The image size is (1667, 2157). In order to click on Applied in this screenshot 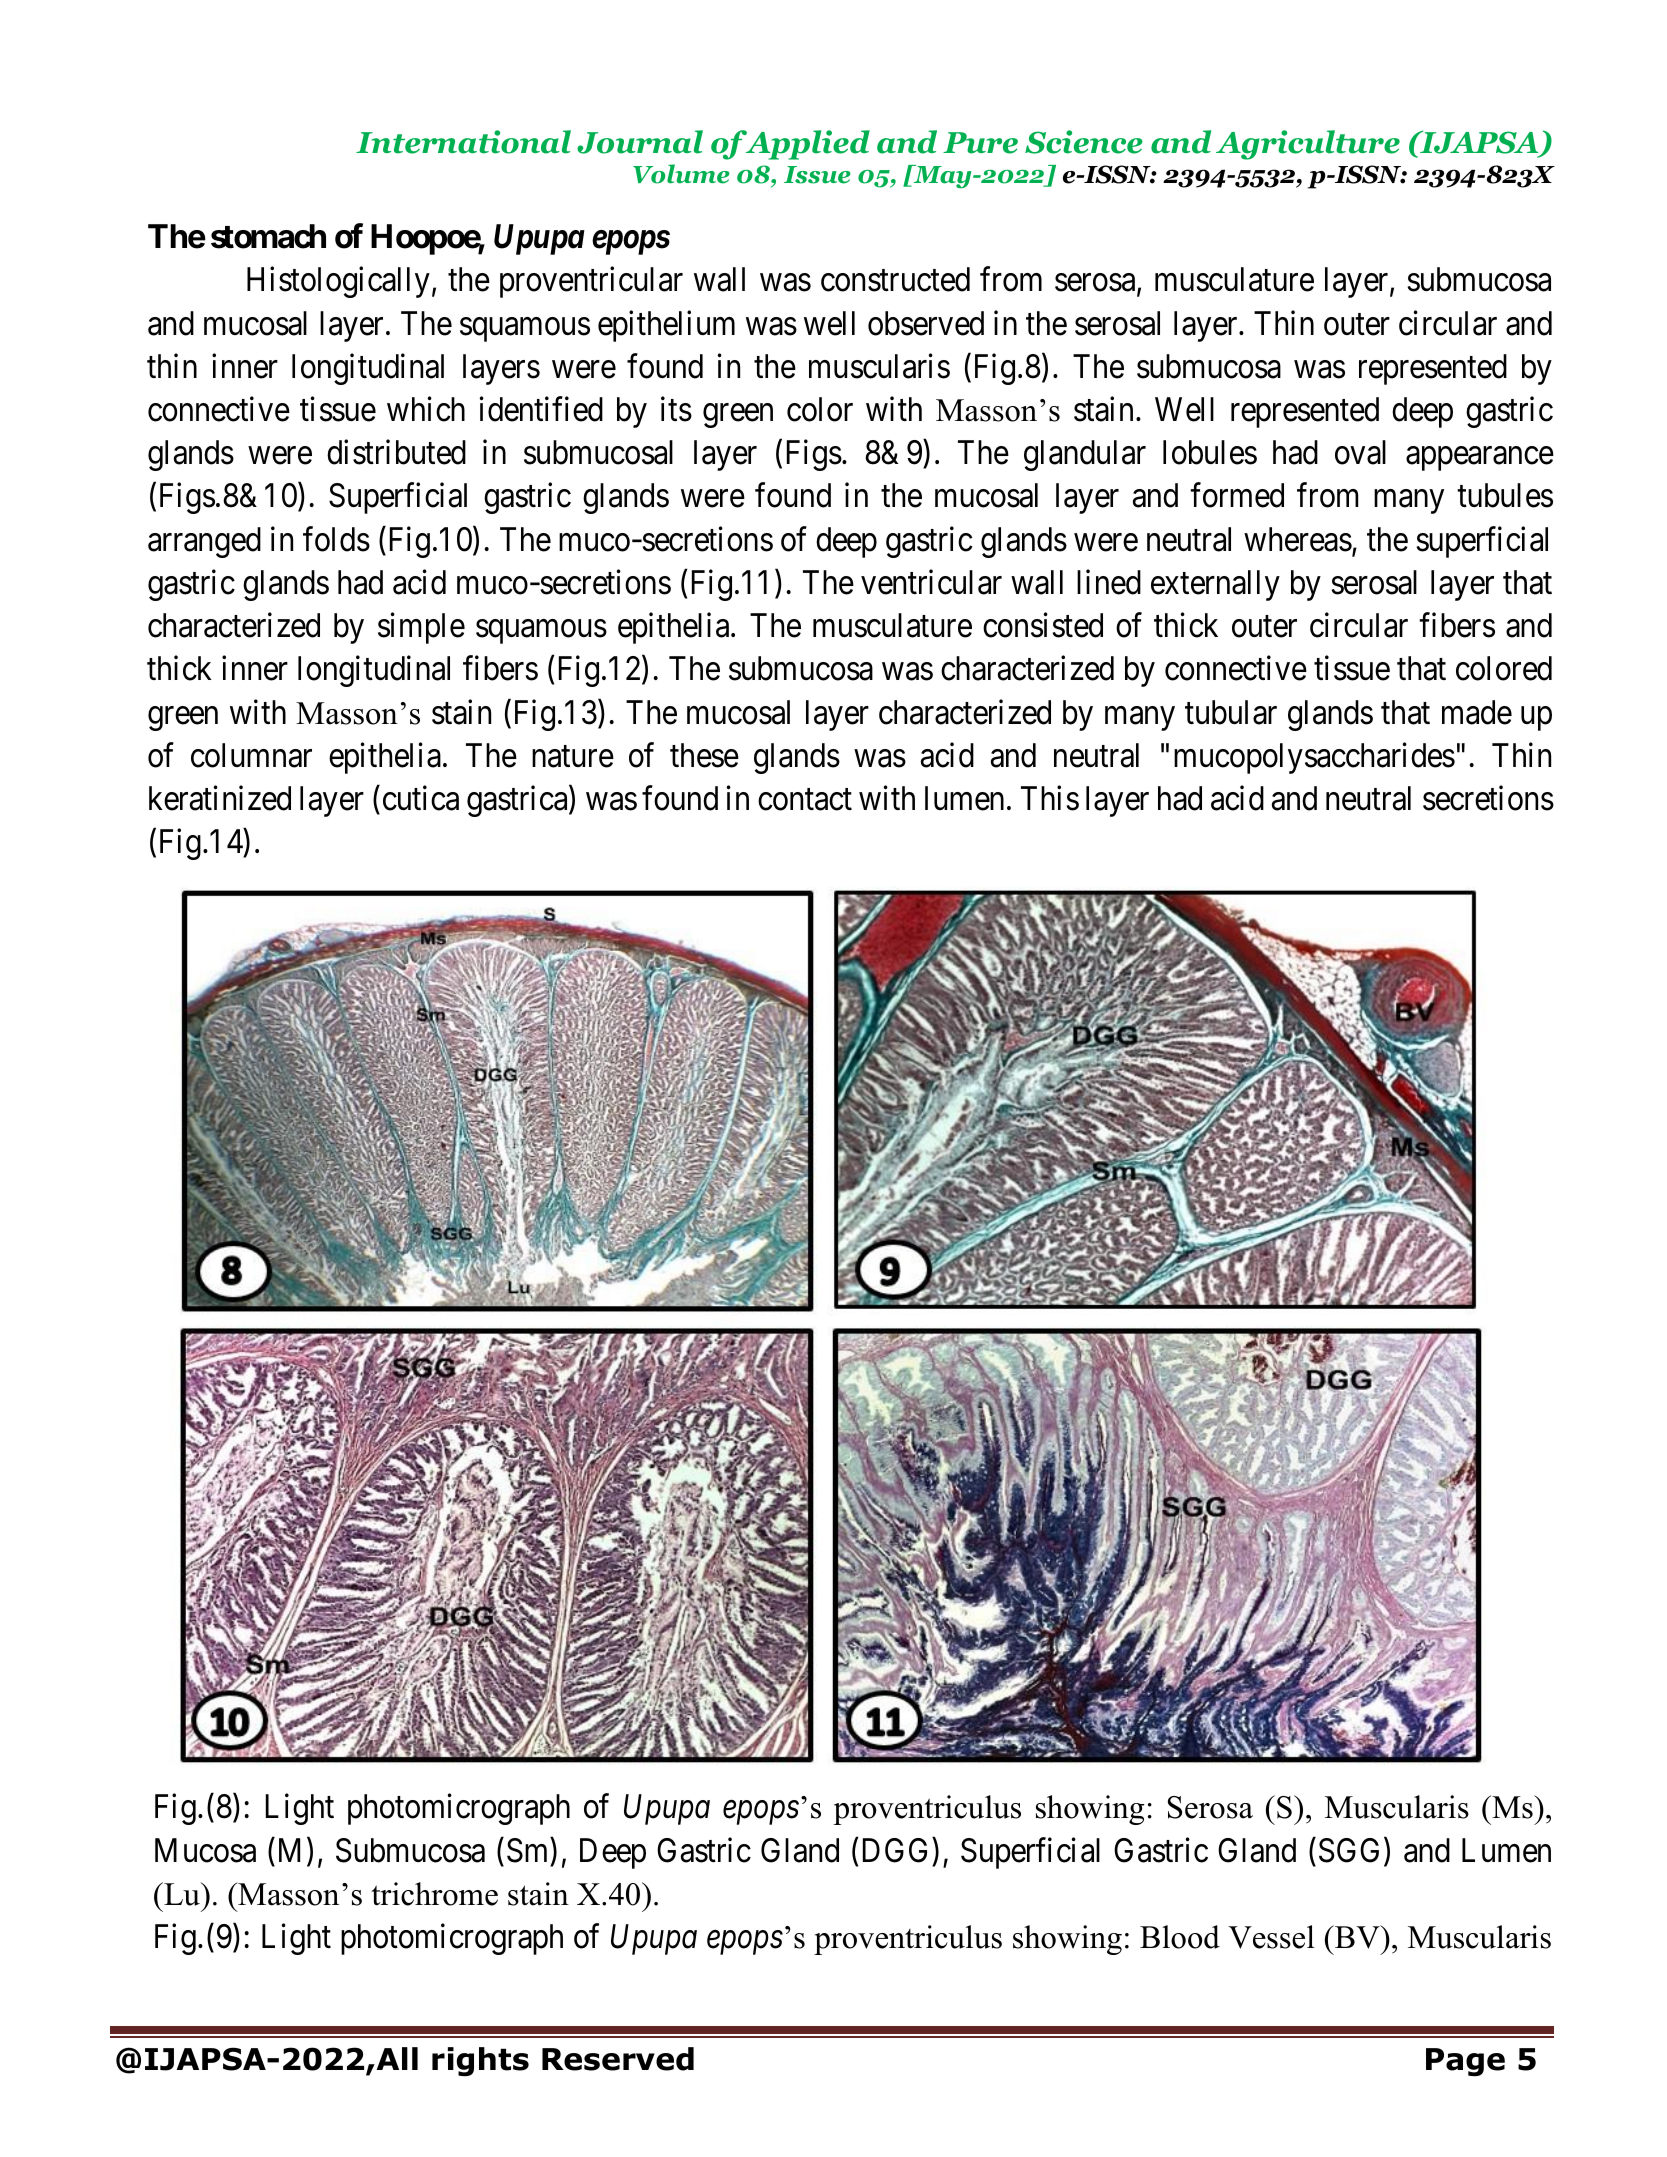, I will do `click(806, 145)`.
